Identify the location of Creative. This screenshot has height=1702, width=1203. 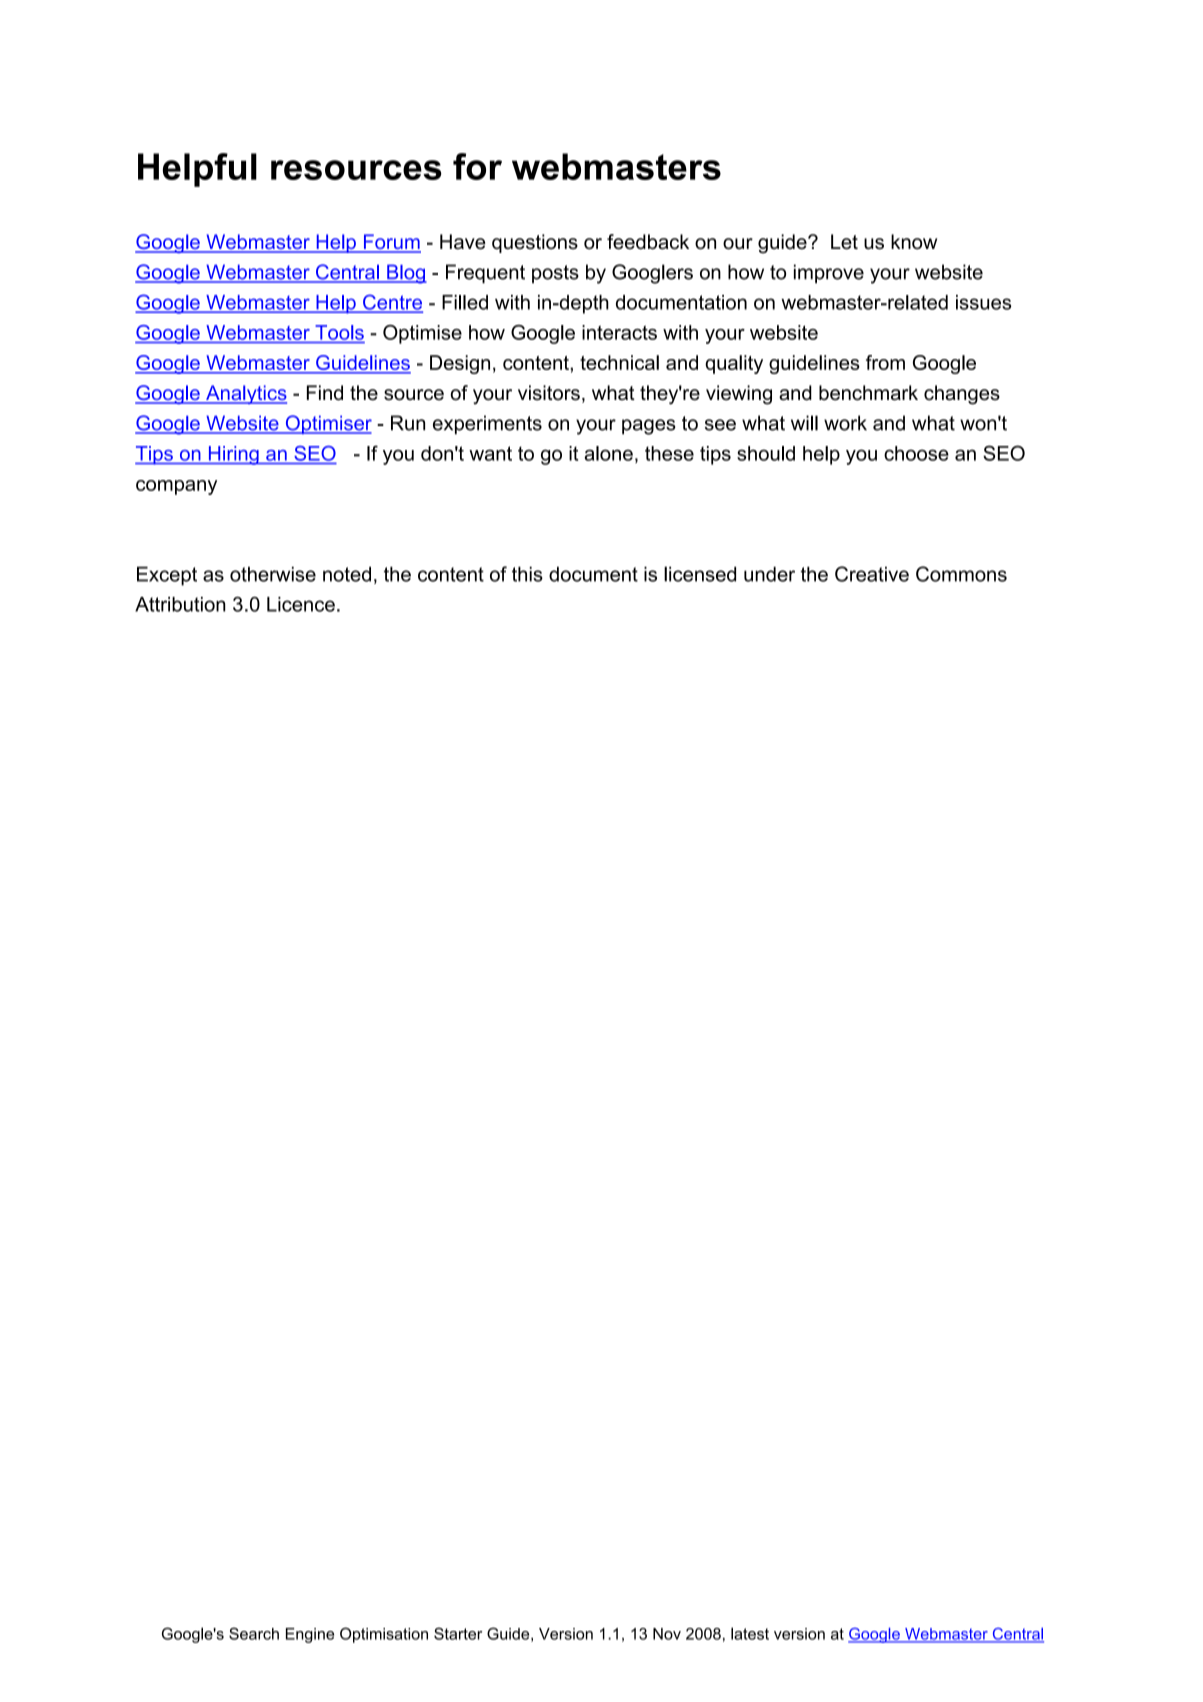
(872, 574).
